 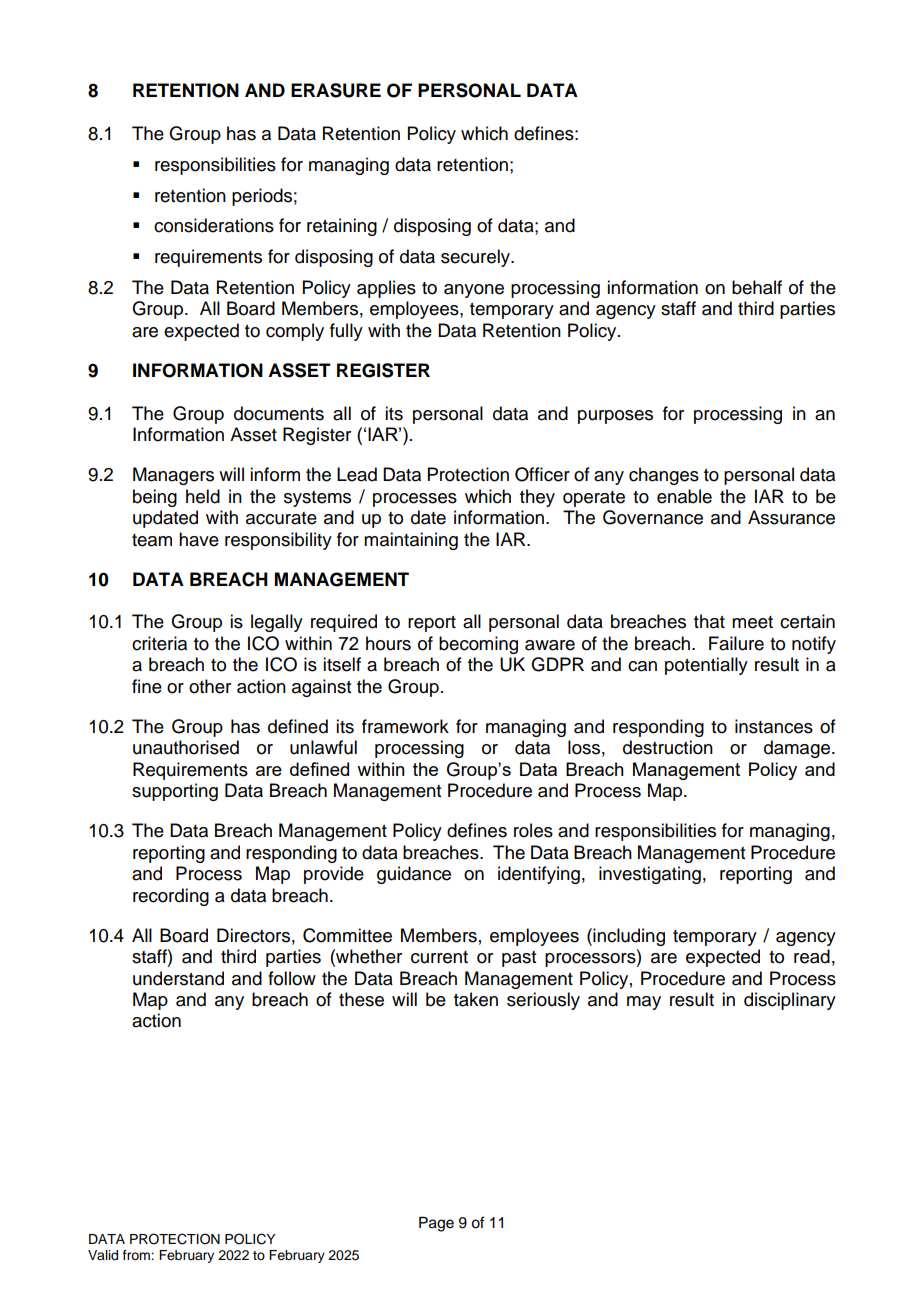 I want to click on purposes, so click(x=615, y=417).
